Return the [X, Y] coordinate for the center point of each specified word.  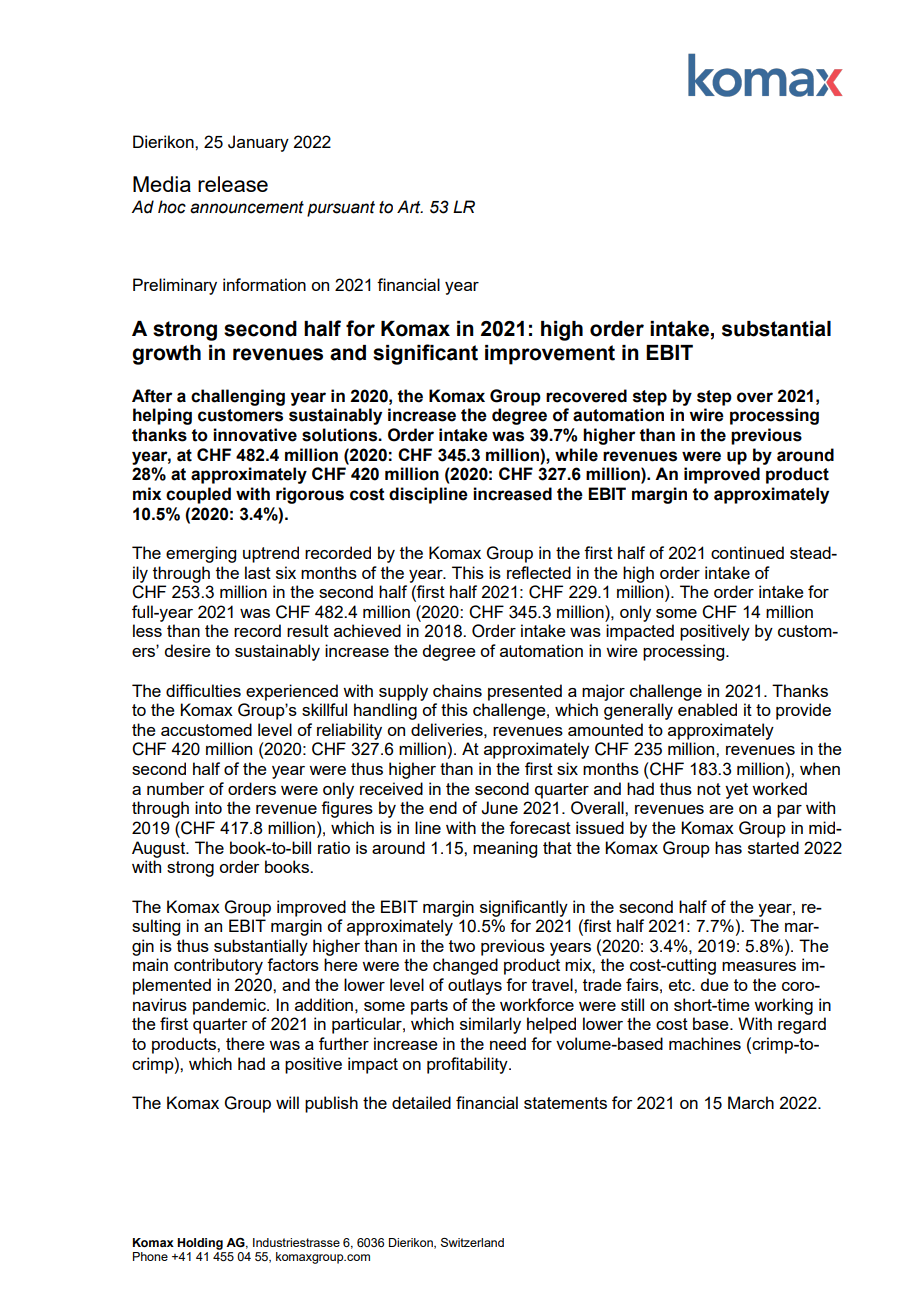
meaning [505, 849]
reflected [539, 572]
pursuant [341, 209]
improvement [550, 355]
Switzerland [472, 1242]
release [233, 184]
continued [747, 552]
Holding [200, 1244]
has [728, 847]
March [751, 1102]
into [208, 807]
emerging [201, 554]
